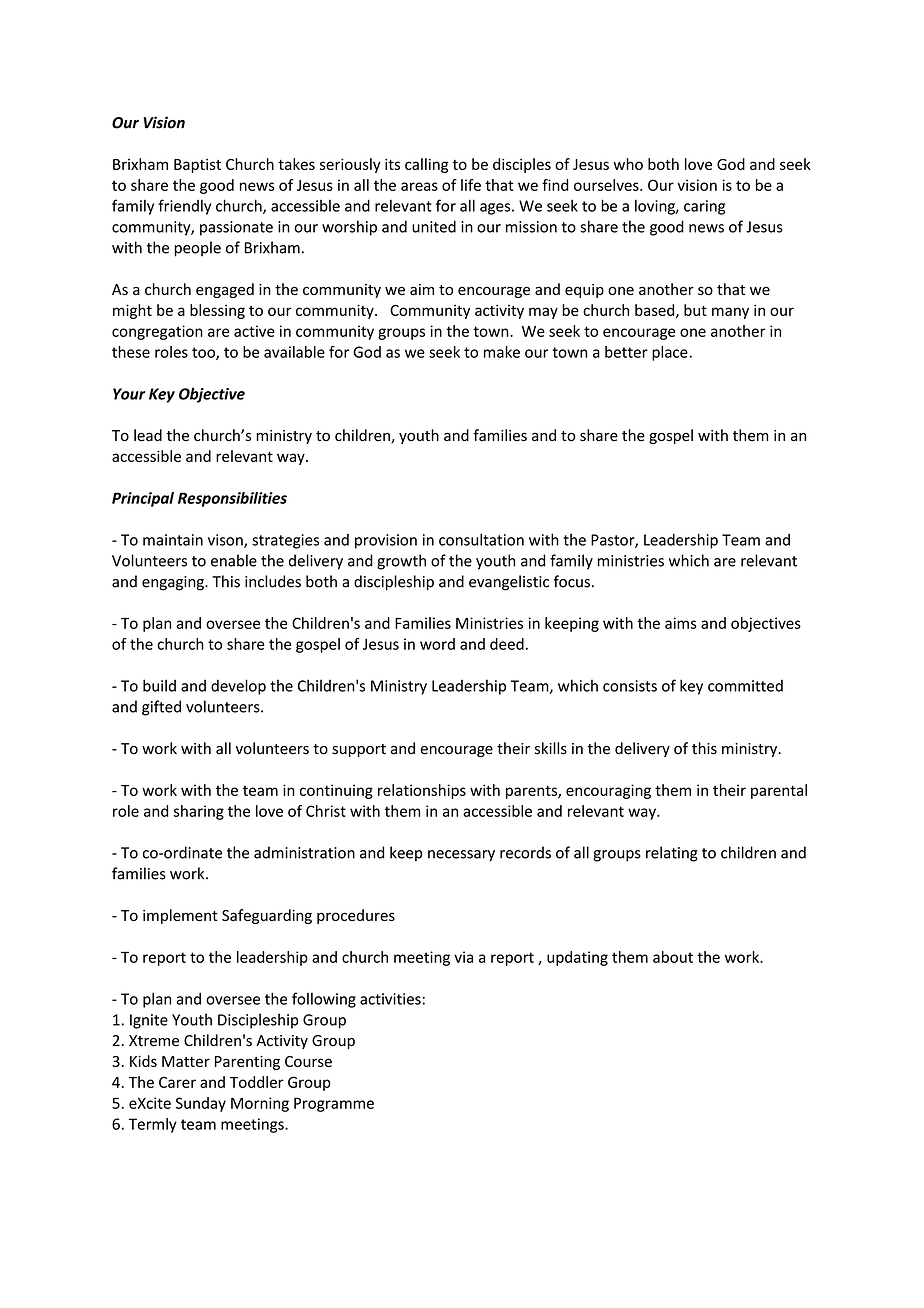 This image has width=924, height=1308. Describe the element at coordinates (673, 957) in the image. I see `about` at that location.
